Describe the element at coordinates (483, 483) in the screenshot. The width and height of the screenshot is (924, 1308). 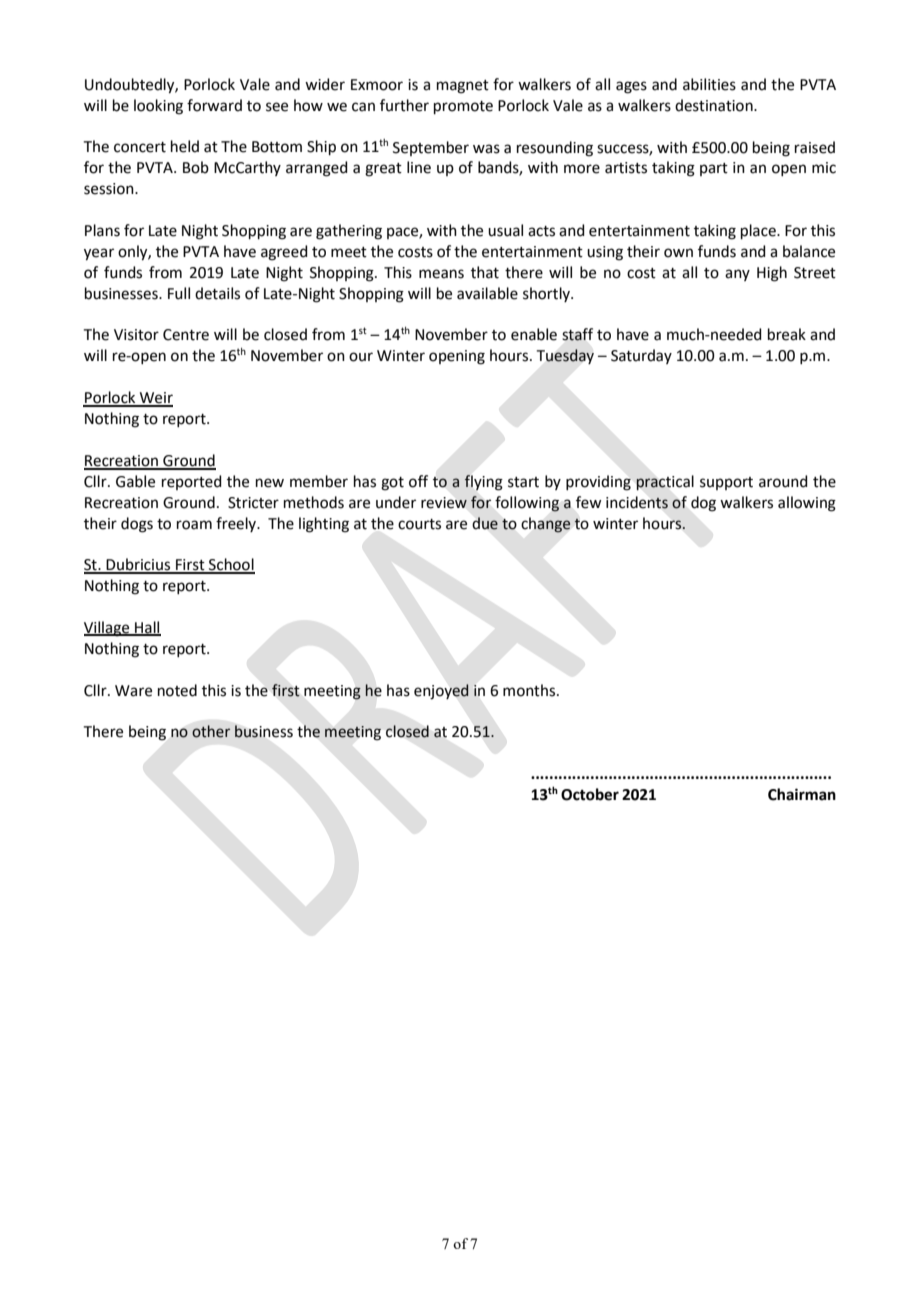
I see `flying` at that location.
